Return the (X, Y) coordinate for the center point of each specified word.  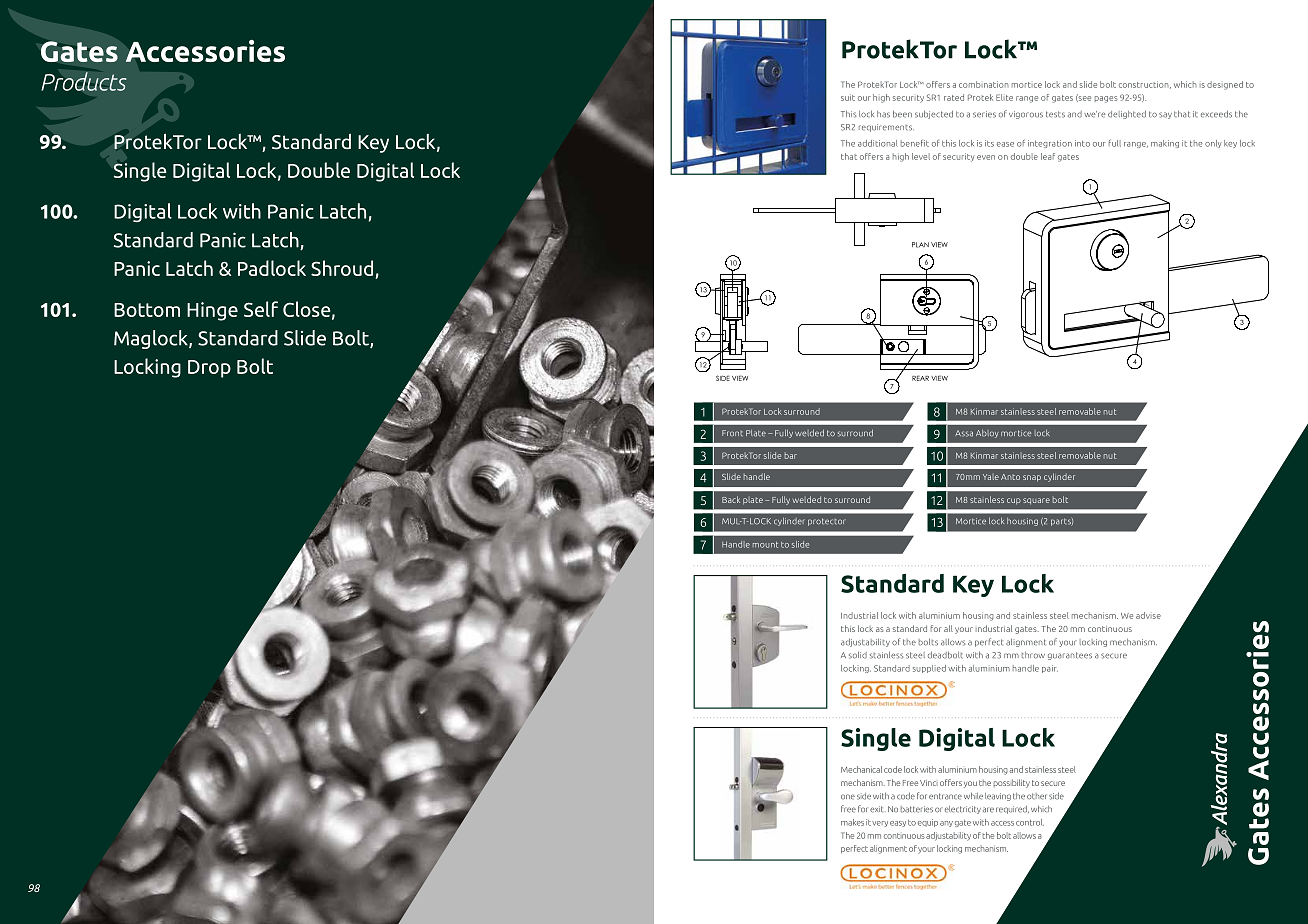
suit (848, 97)
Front (732, 433)
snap (1032, 478)
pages (1106, 99)
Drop (209, 369)
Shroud (342, 268)
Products (84, 81)
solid (858, 655)
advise (1148, 615)
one (848, 796)
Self (261, 309)
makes (852, 822)
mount (765, 545)
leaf (1048, 156)
